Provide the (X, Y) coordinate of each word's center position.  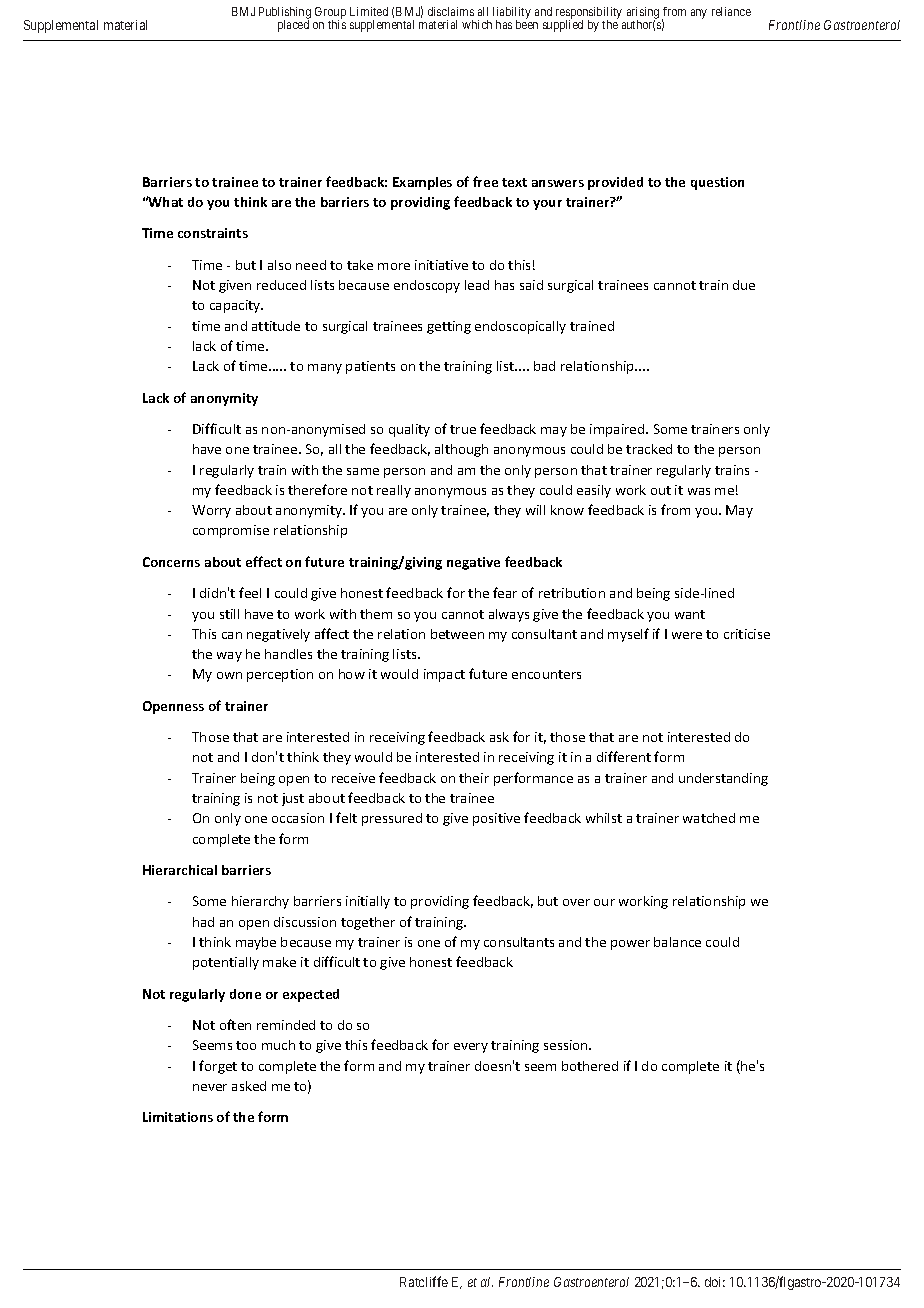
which (477, 24)
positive (496, 819)
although (461, 450)
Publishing (285, 14)
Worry (211, 511)
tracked (649, 449)
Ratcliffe (424, 1281)
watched (709, 818)
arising (643, 14)
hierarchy (260, 902)
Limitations (178, 1117)
